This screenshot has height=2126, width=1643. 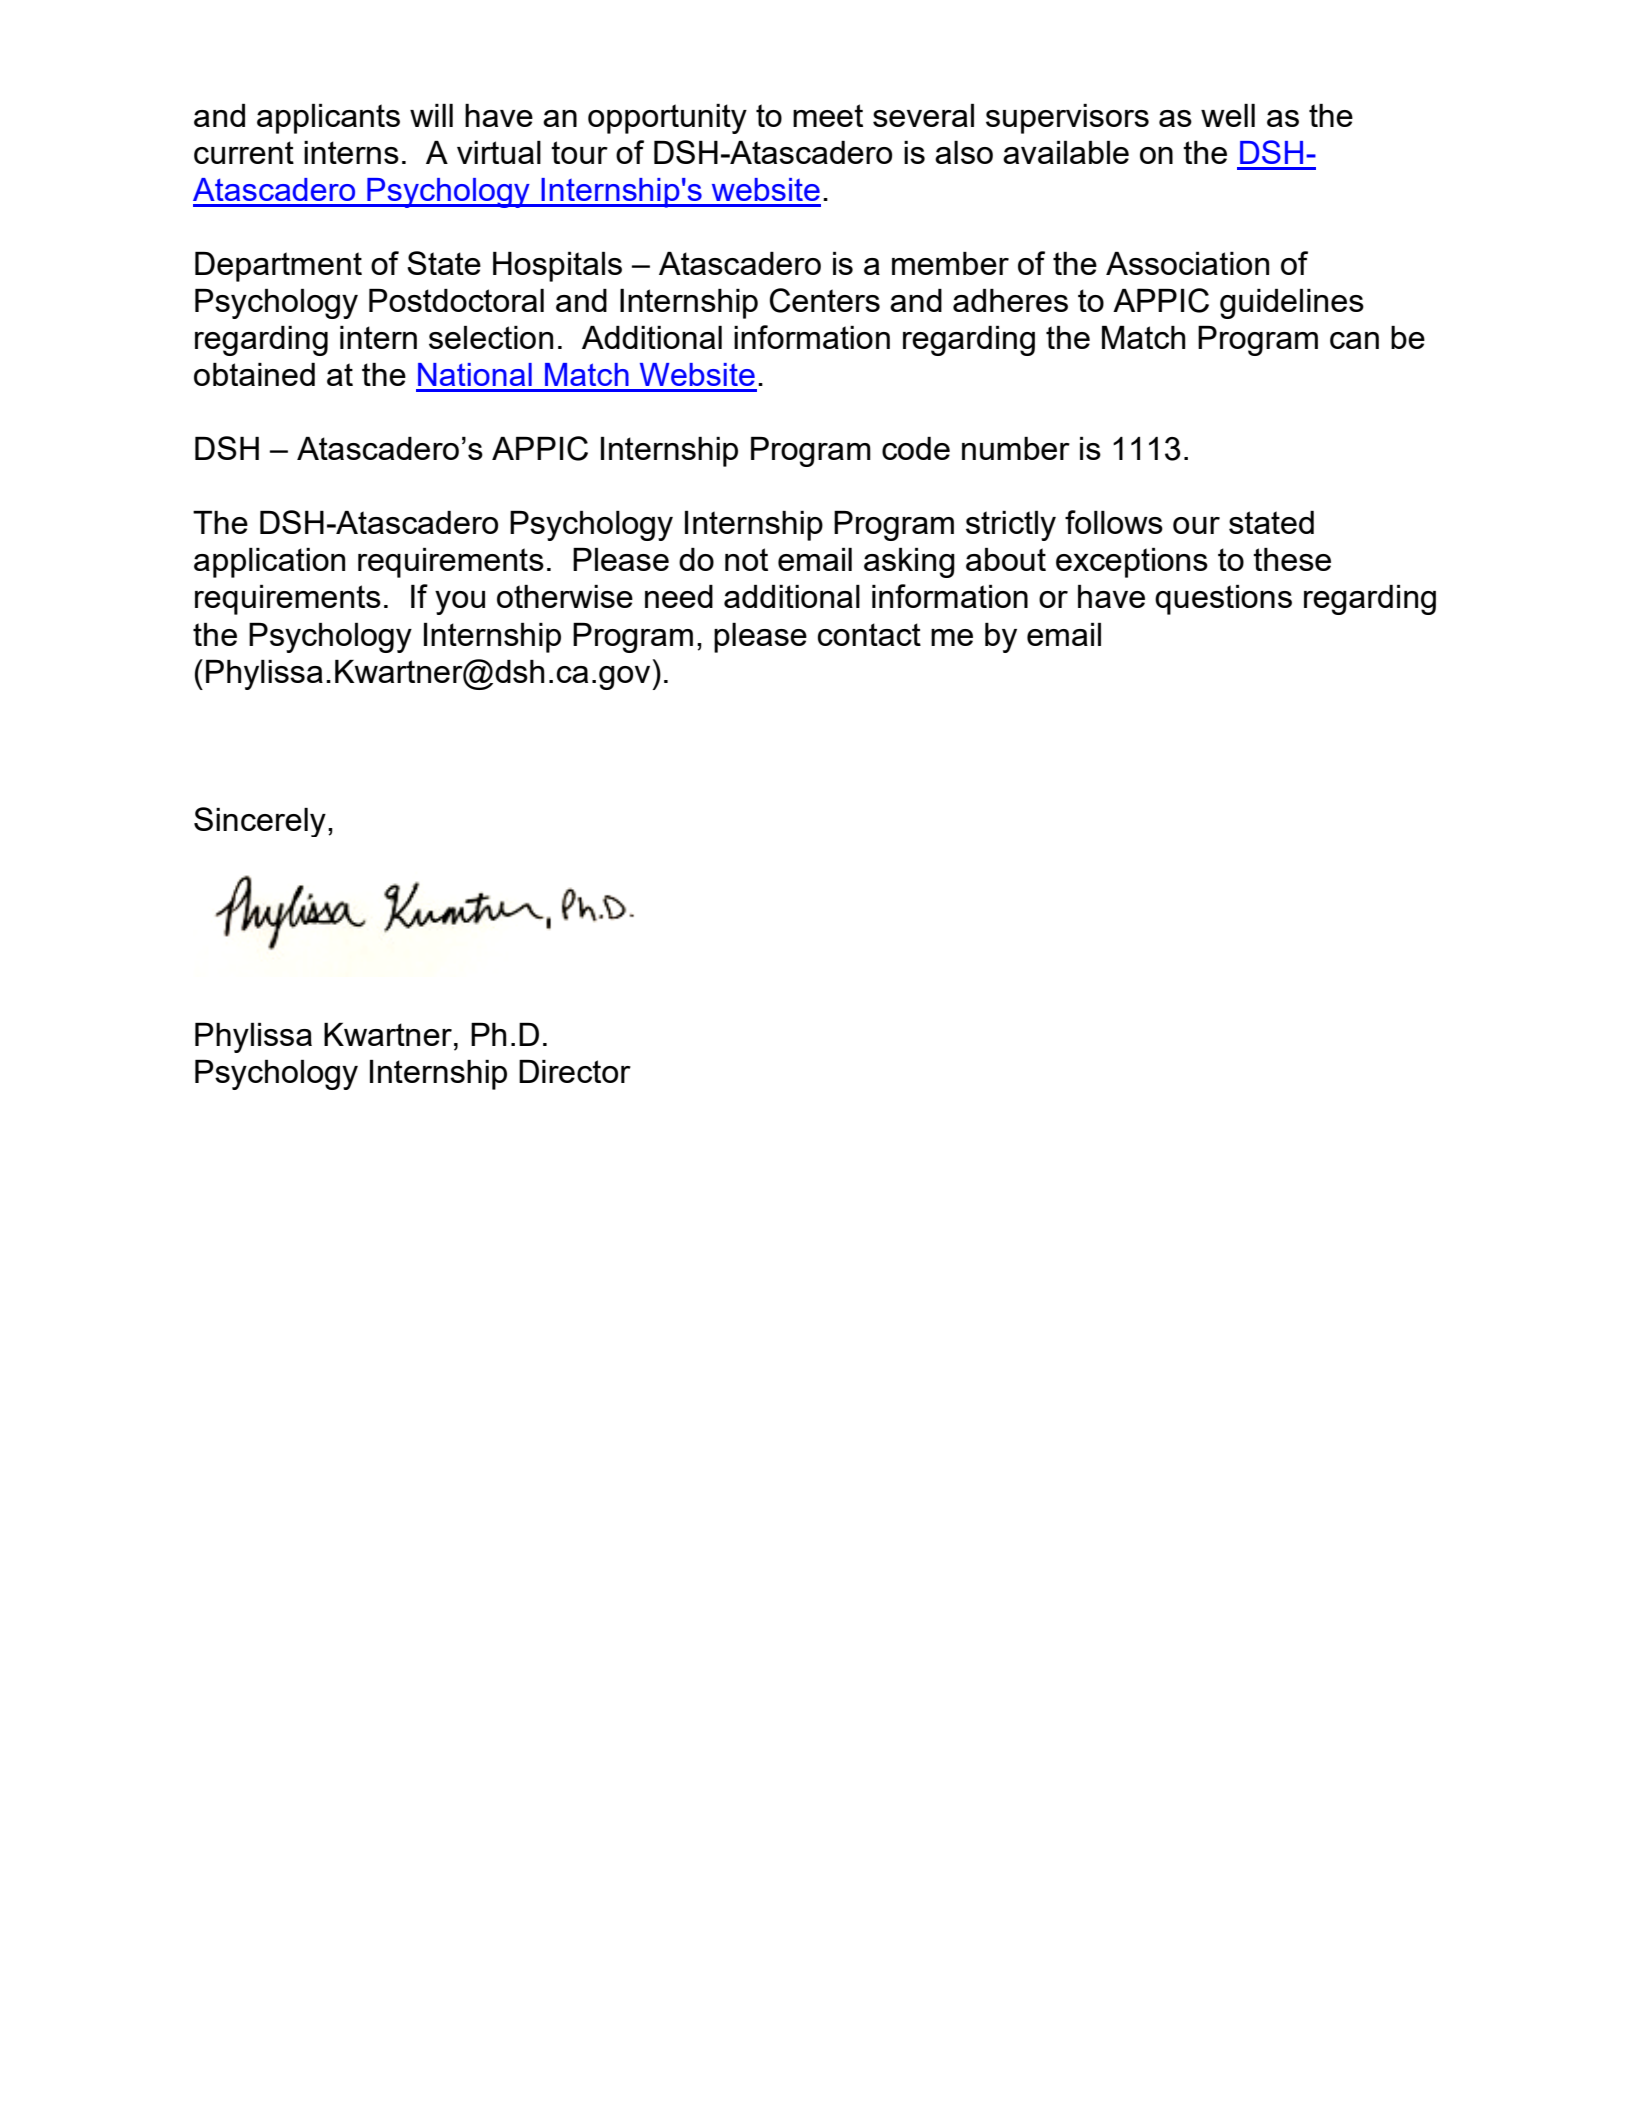 What do you see at coordinates (916, 448) in the screenshot?
I see `code` at bounding box center [916, 448].
